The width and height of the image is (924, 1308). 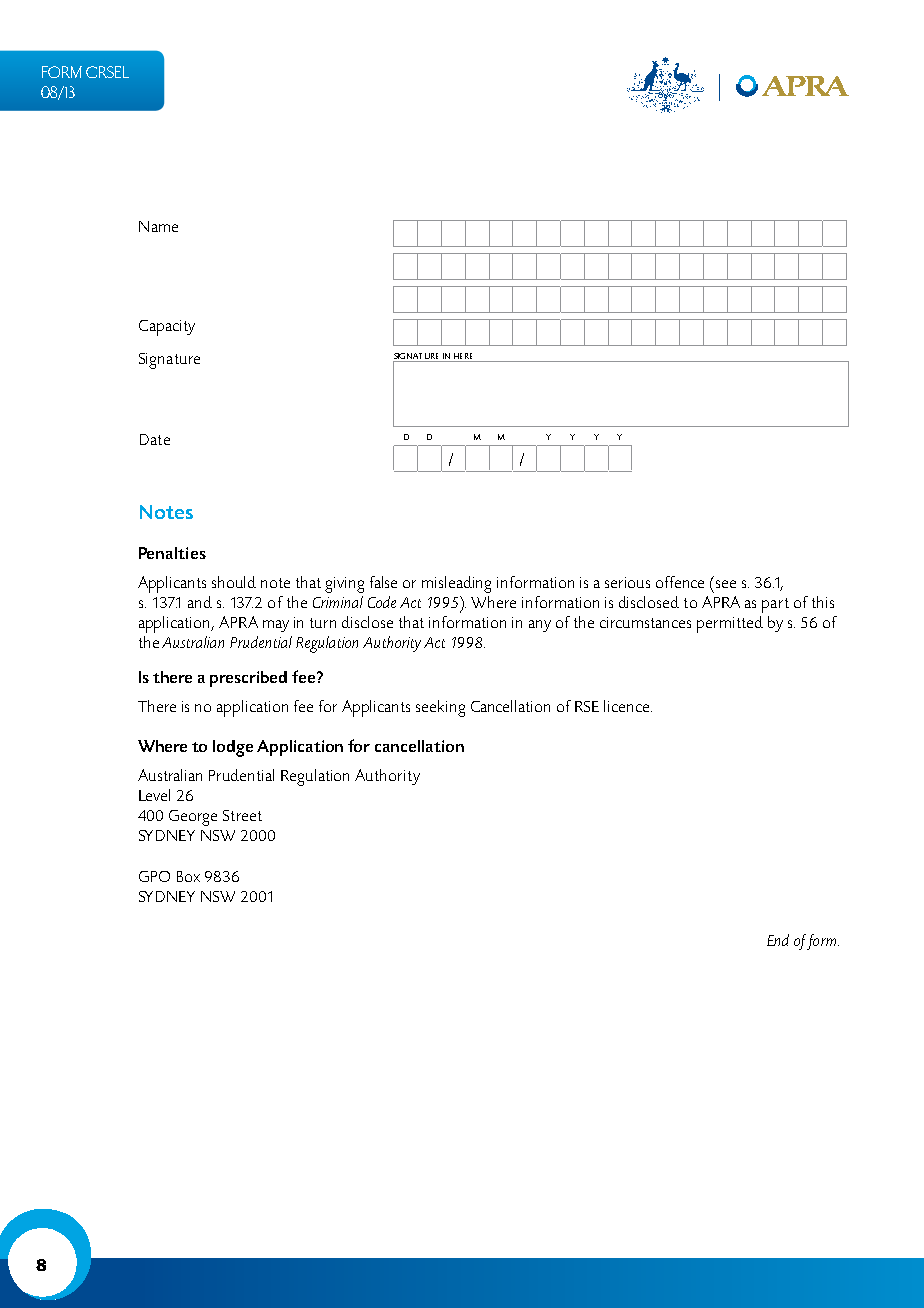 What do you see at coordinates (778, 940) in the image?
I see `End` at bounding box center [778, 940].
